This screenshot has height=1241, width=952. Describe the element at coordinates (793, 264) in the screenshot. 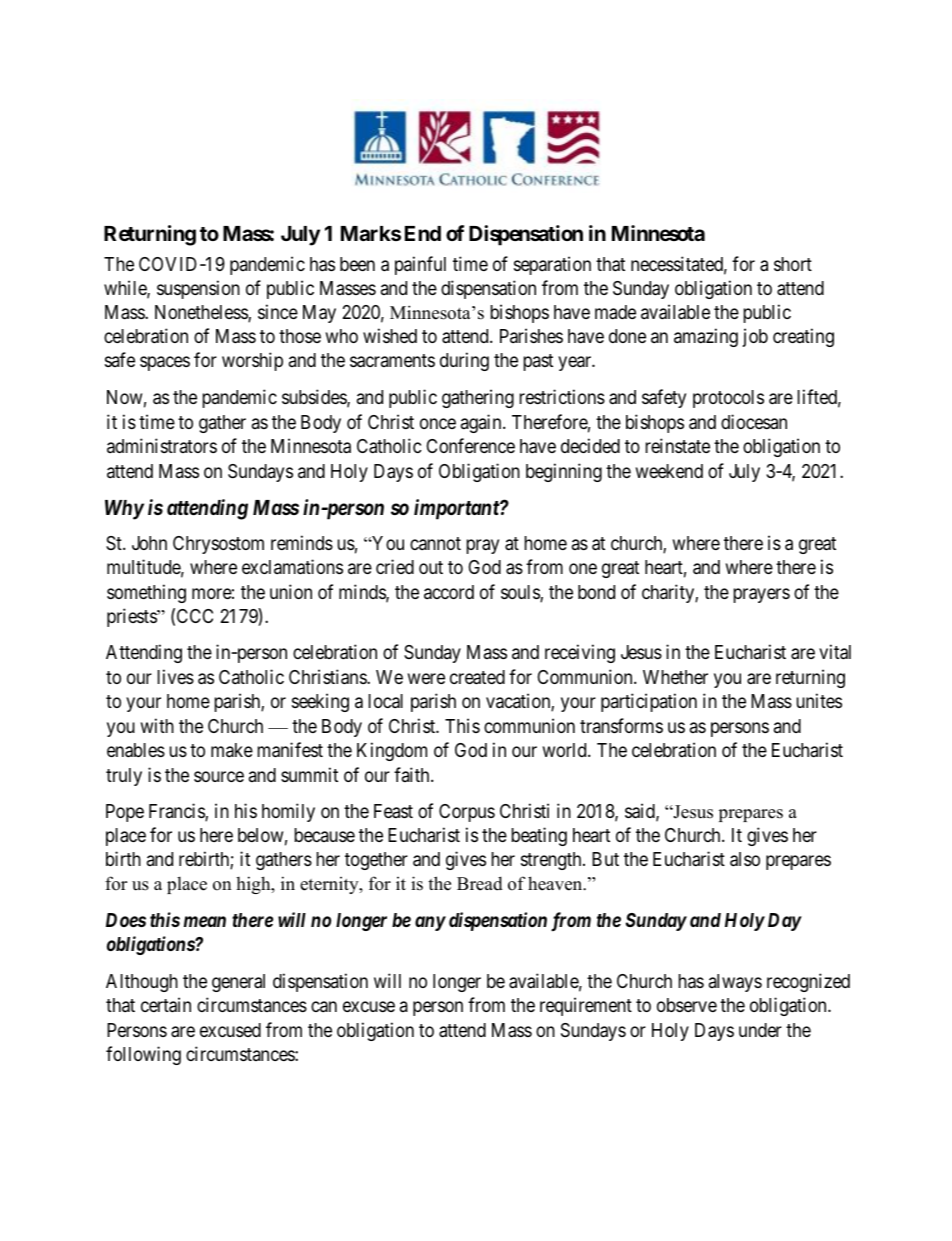

I see `short` at that location.
